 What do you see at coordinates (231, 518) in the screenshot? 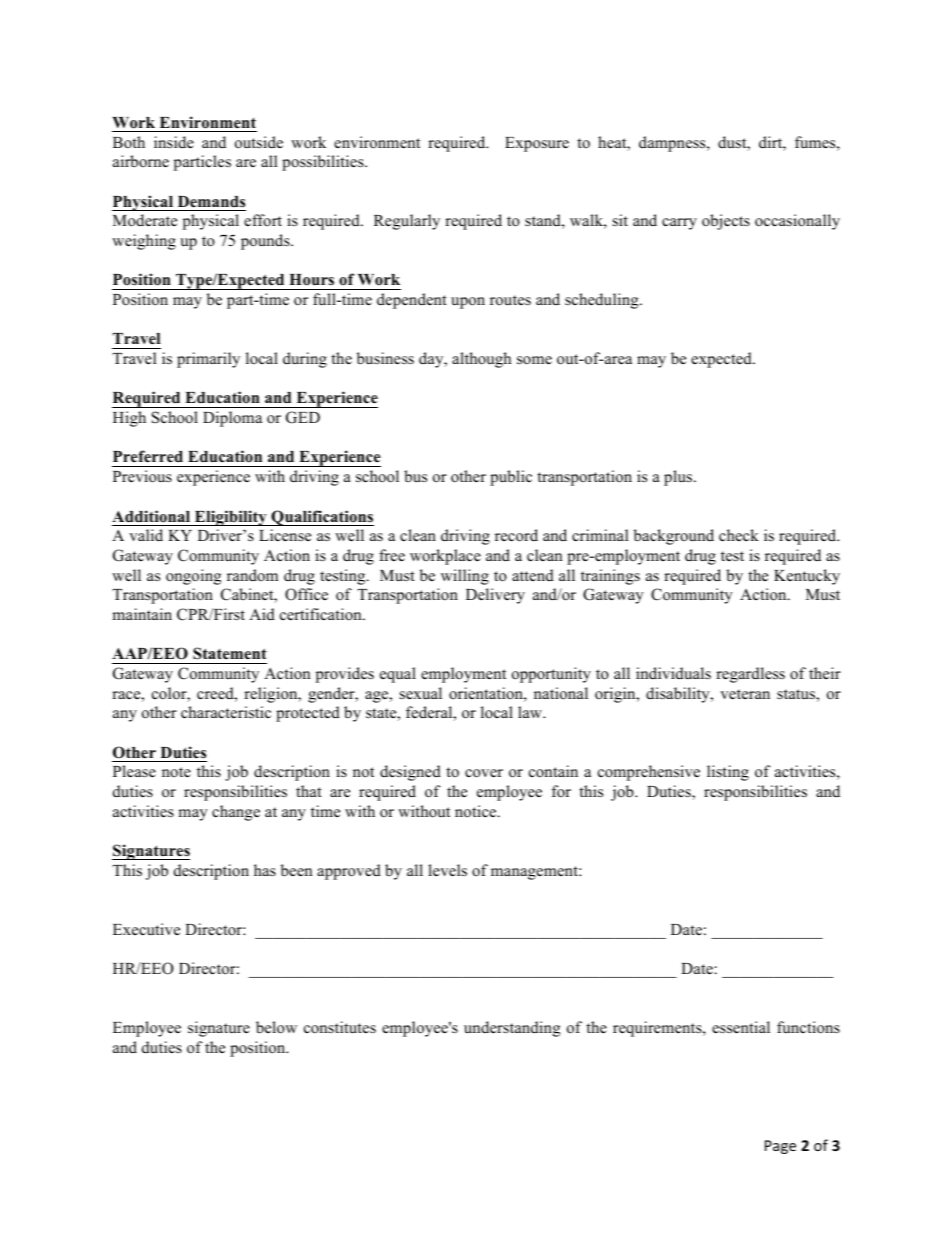
I see `Eligibility` at bounding box center [231, 518].
